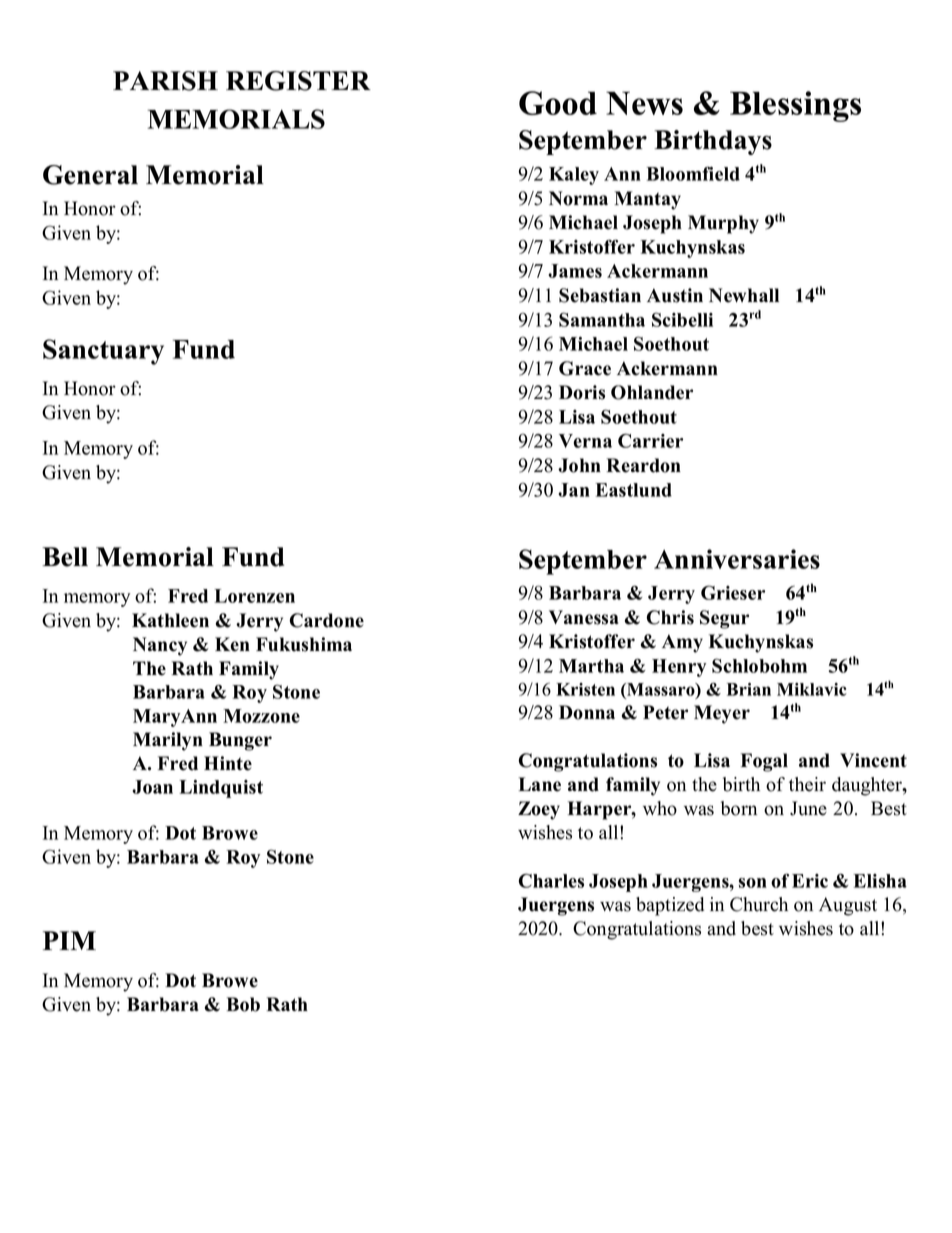 This screenshot has width=952, height=1233. Describe the element at coordinates (574, 490) in the screenshot. I see `Jan` at that location.
